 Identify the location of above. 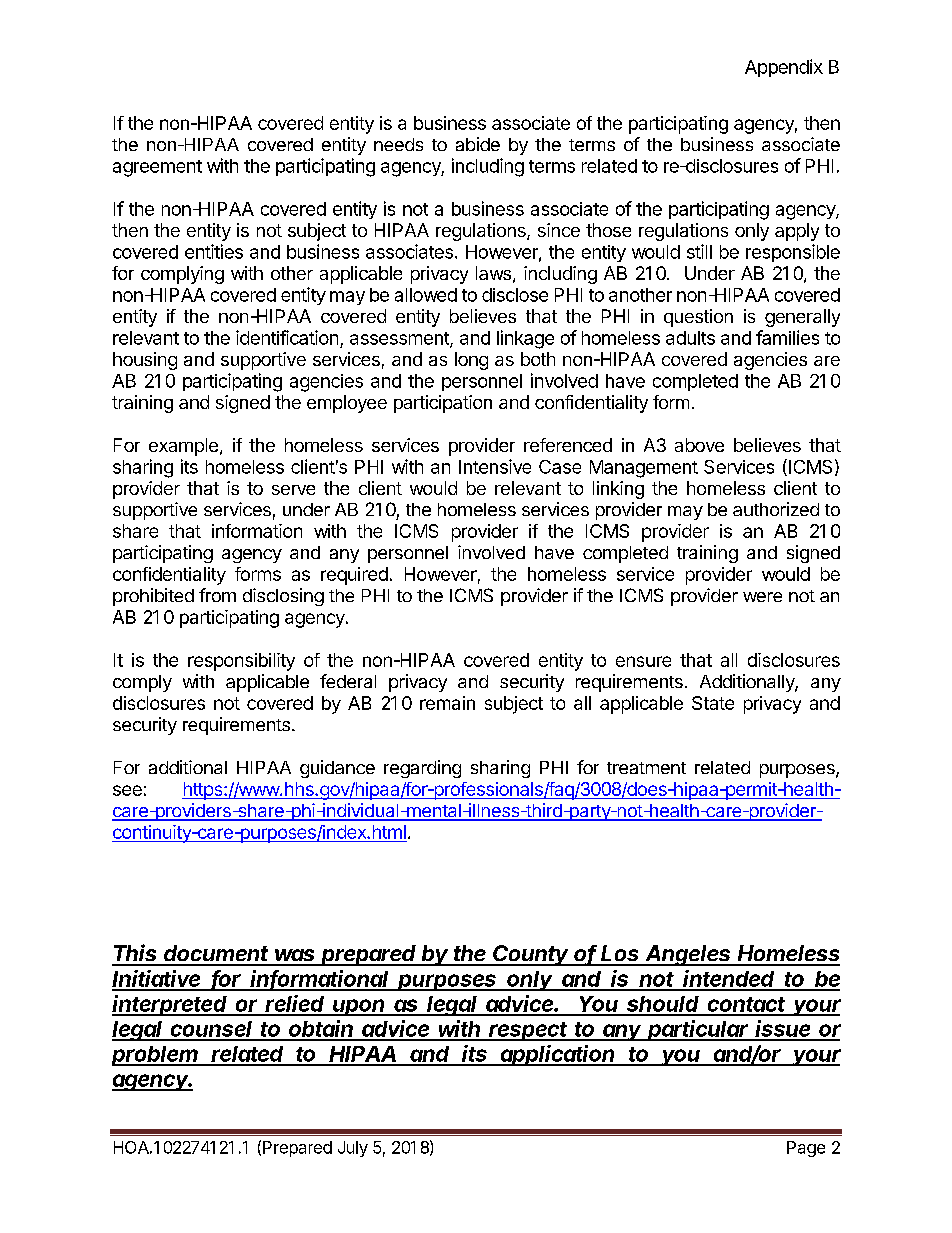
(699, 445).
